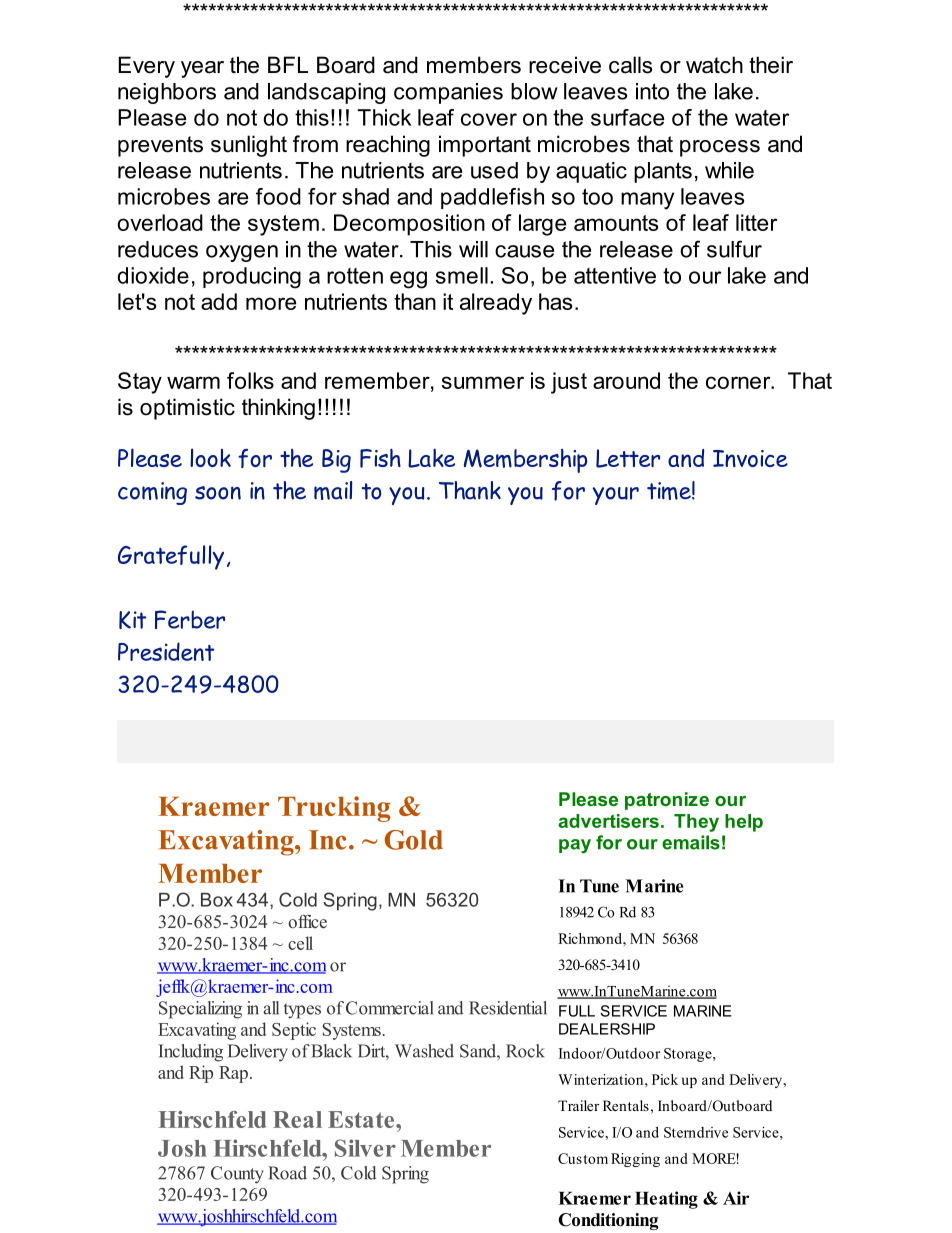 The width and height of the screenshot is (952, 1233). What do you see at coordinates (667, 801) in the screenshot?
I see `patronize` at bounding box center [667, 801].
